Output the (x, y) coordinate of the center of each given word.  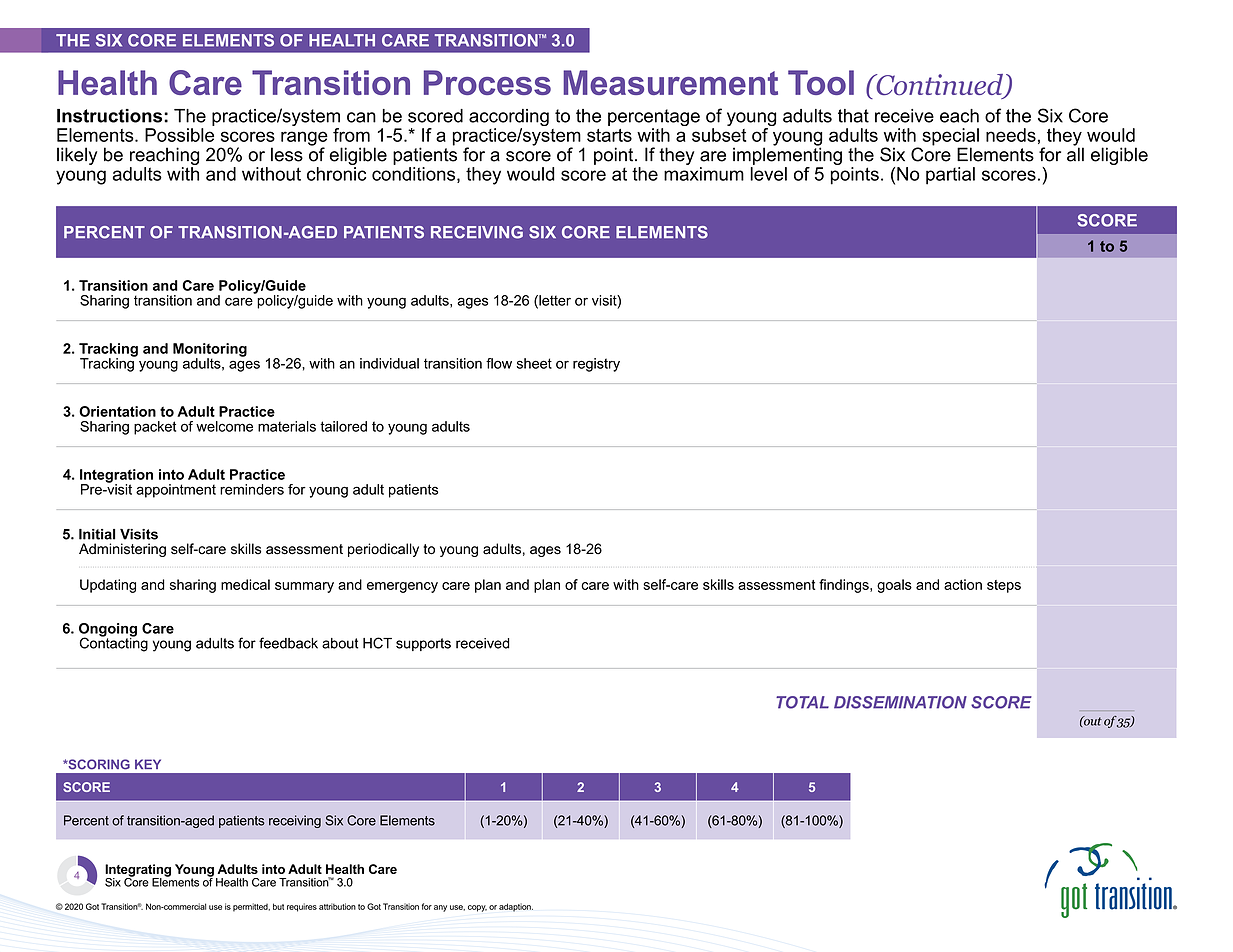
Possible (179, 135)
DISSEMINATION (900, 702)
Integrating (138, 871)
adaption (516, 907)
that (853, 116)
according (509, 119)
